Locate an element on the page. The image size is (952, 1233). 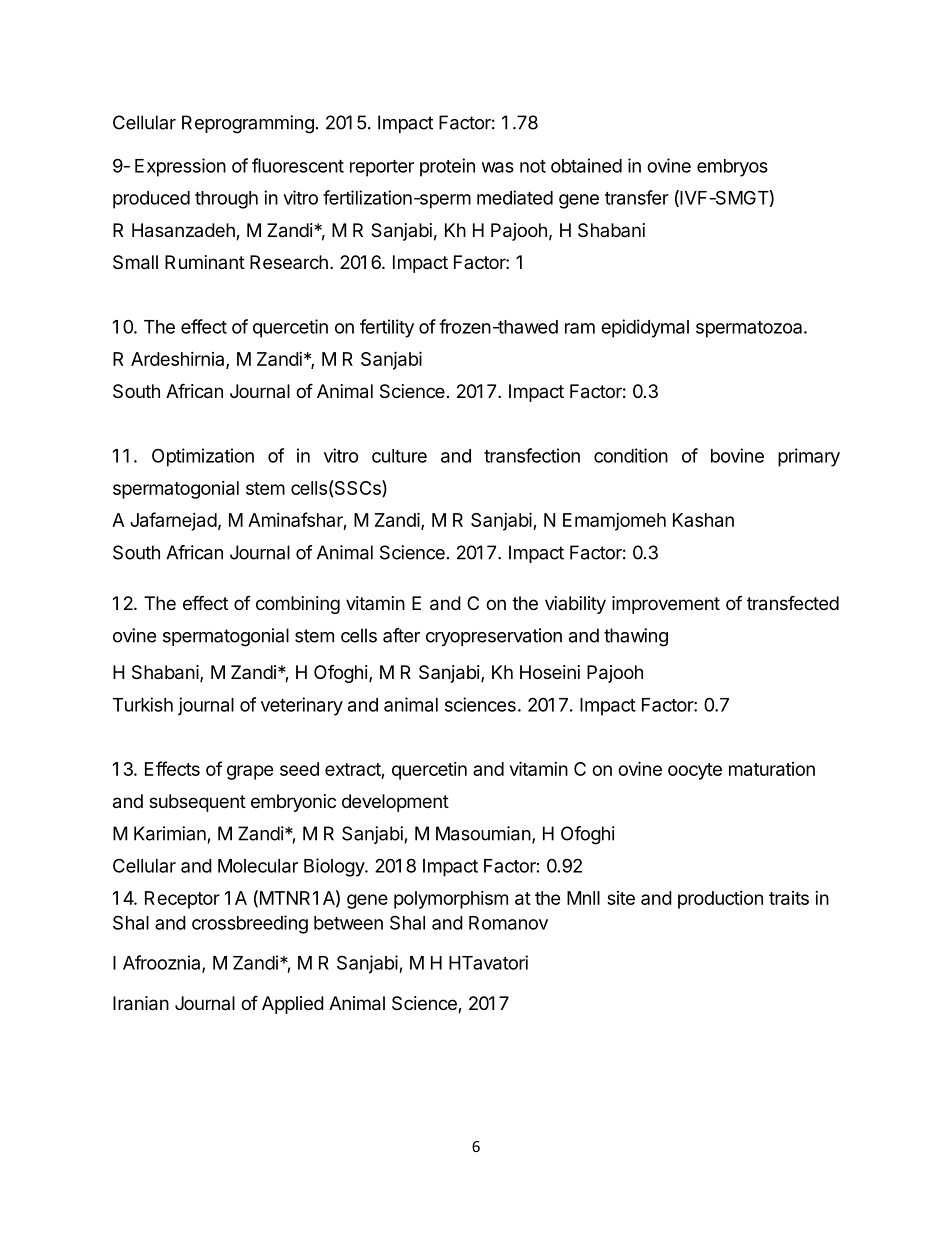
Iranian is located at coordinates (141, 1003).
